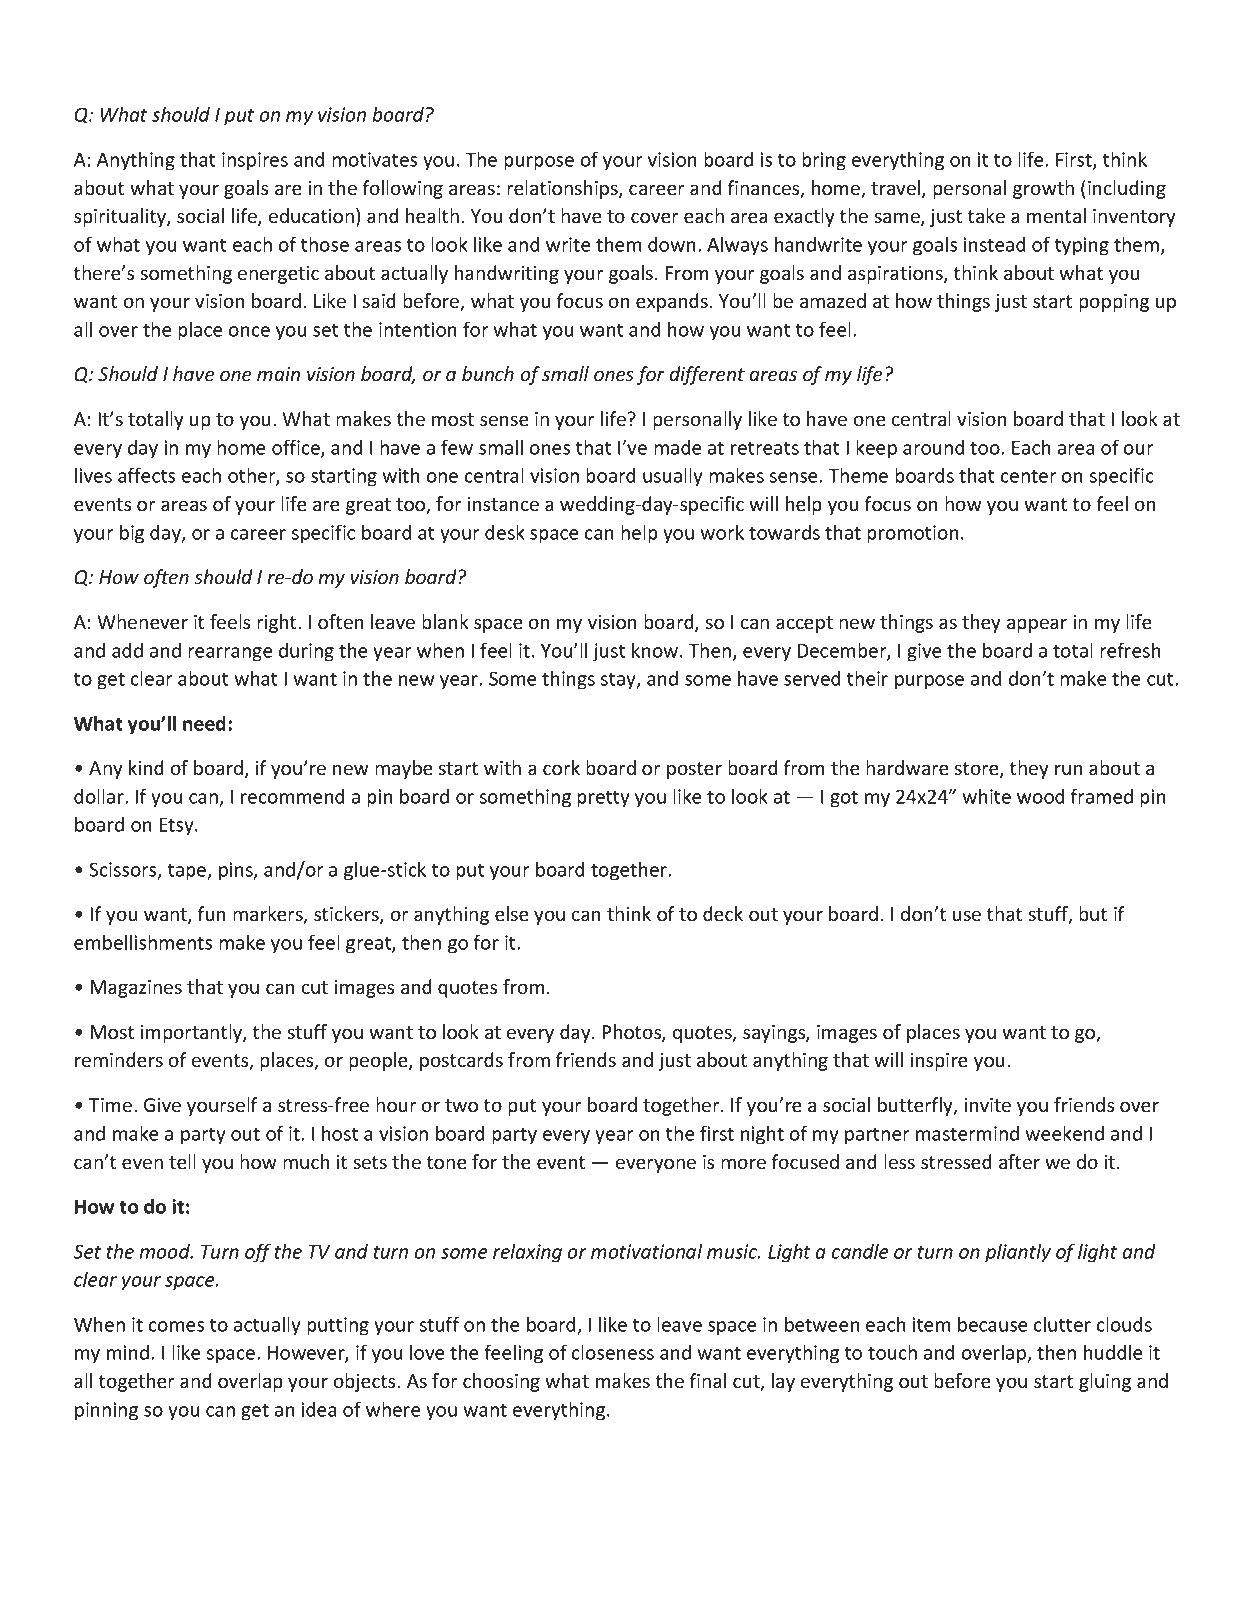 This image has width=1254, height=1623. What do you see at coordinates (176, 1326) in the image?
I see `comes` at bounding box center [176, 1326].
